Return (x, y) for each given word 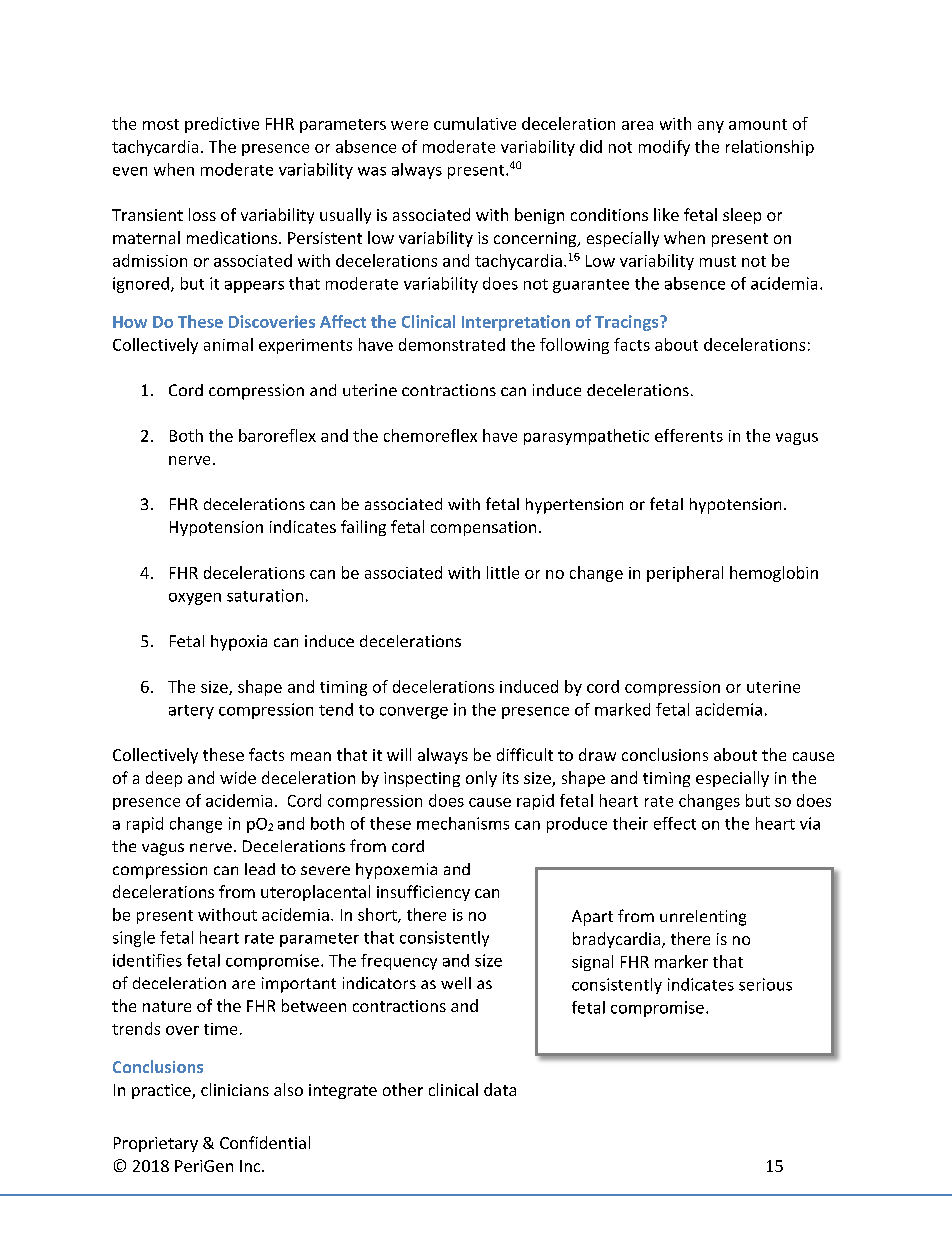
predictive (222, 125)
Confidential (265, 1142)
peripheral (685, 574)
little (503, 572)
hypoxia (239, 643)
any (711, 127)
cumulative (475, 123)
